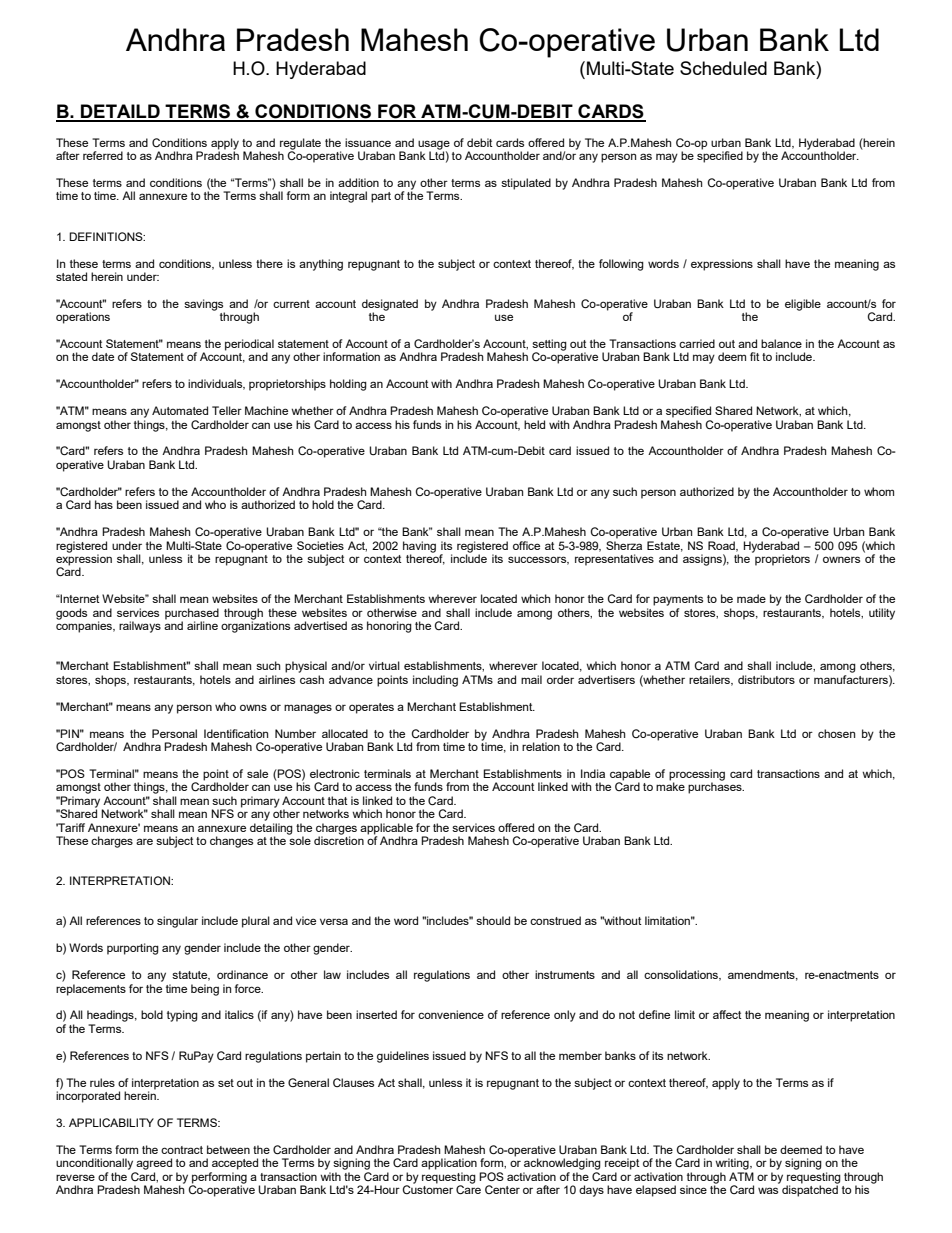 The image size is (952, 1233). Describe the element at coordinates (841, 559) in the image. I see `owners` at that location.
